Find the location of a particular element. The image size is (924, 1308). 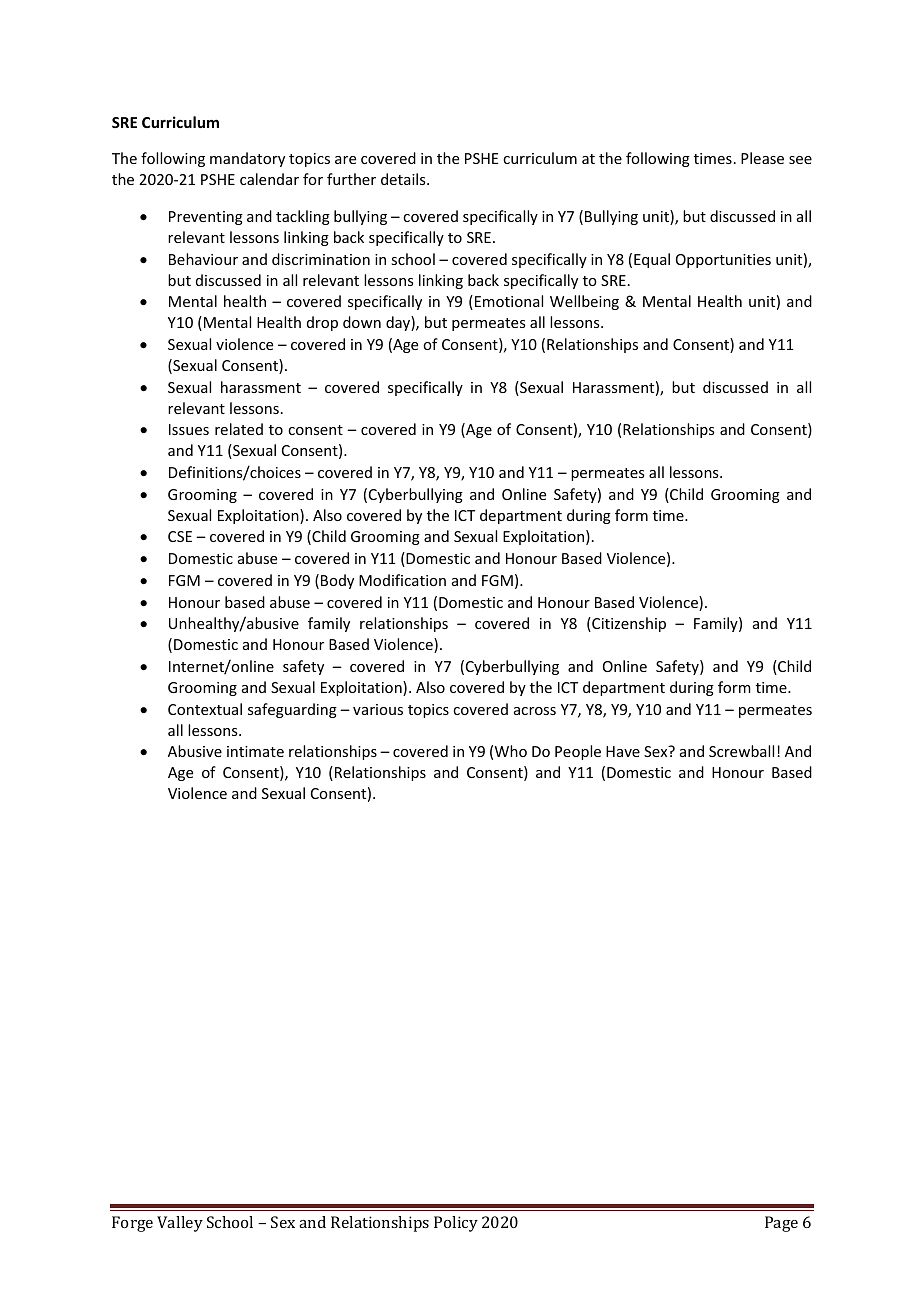

drop is located at coordinates (322, 323).
